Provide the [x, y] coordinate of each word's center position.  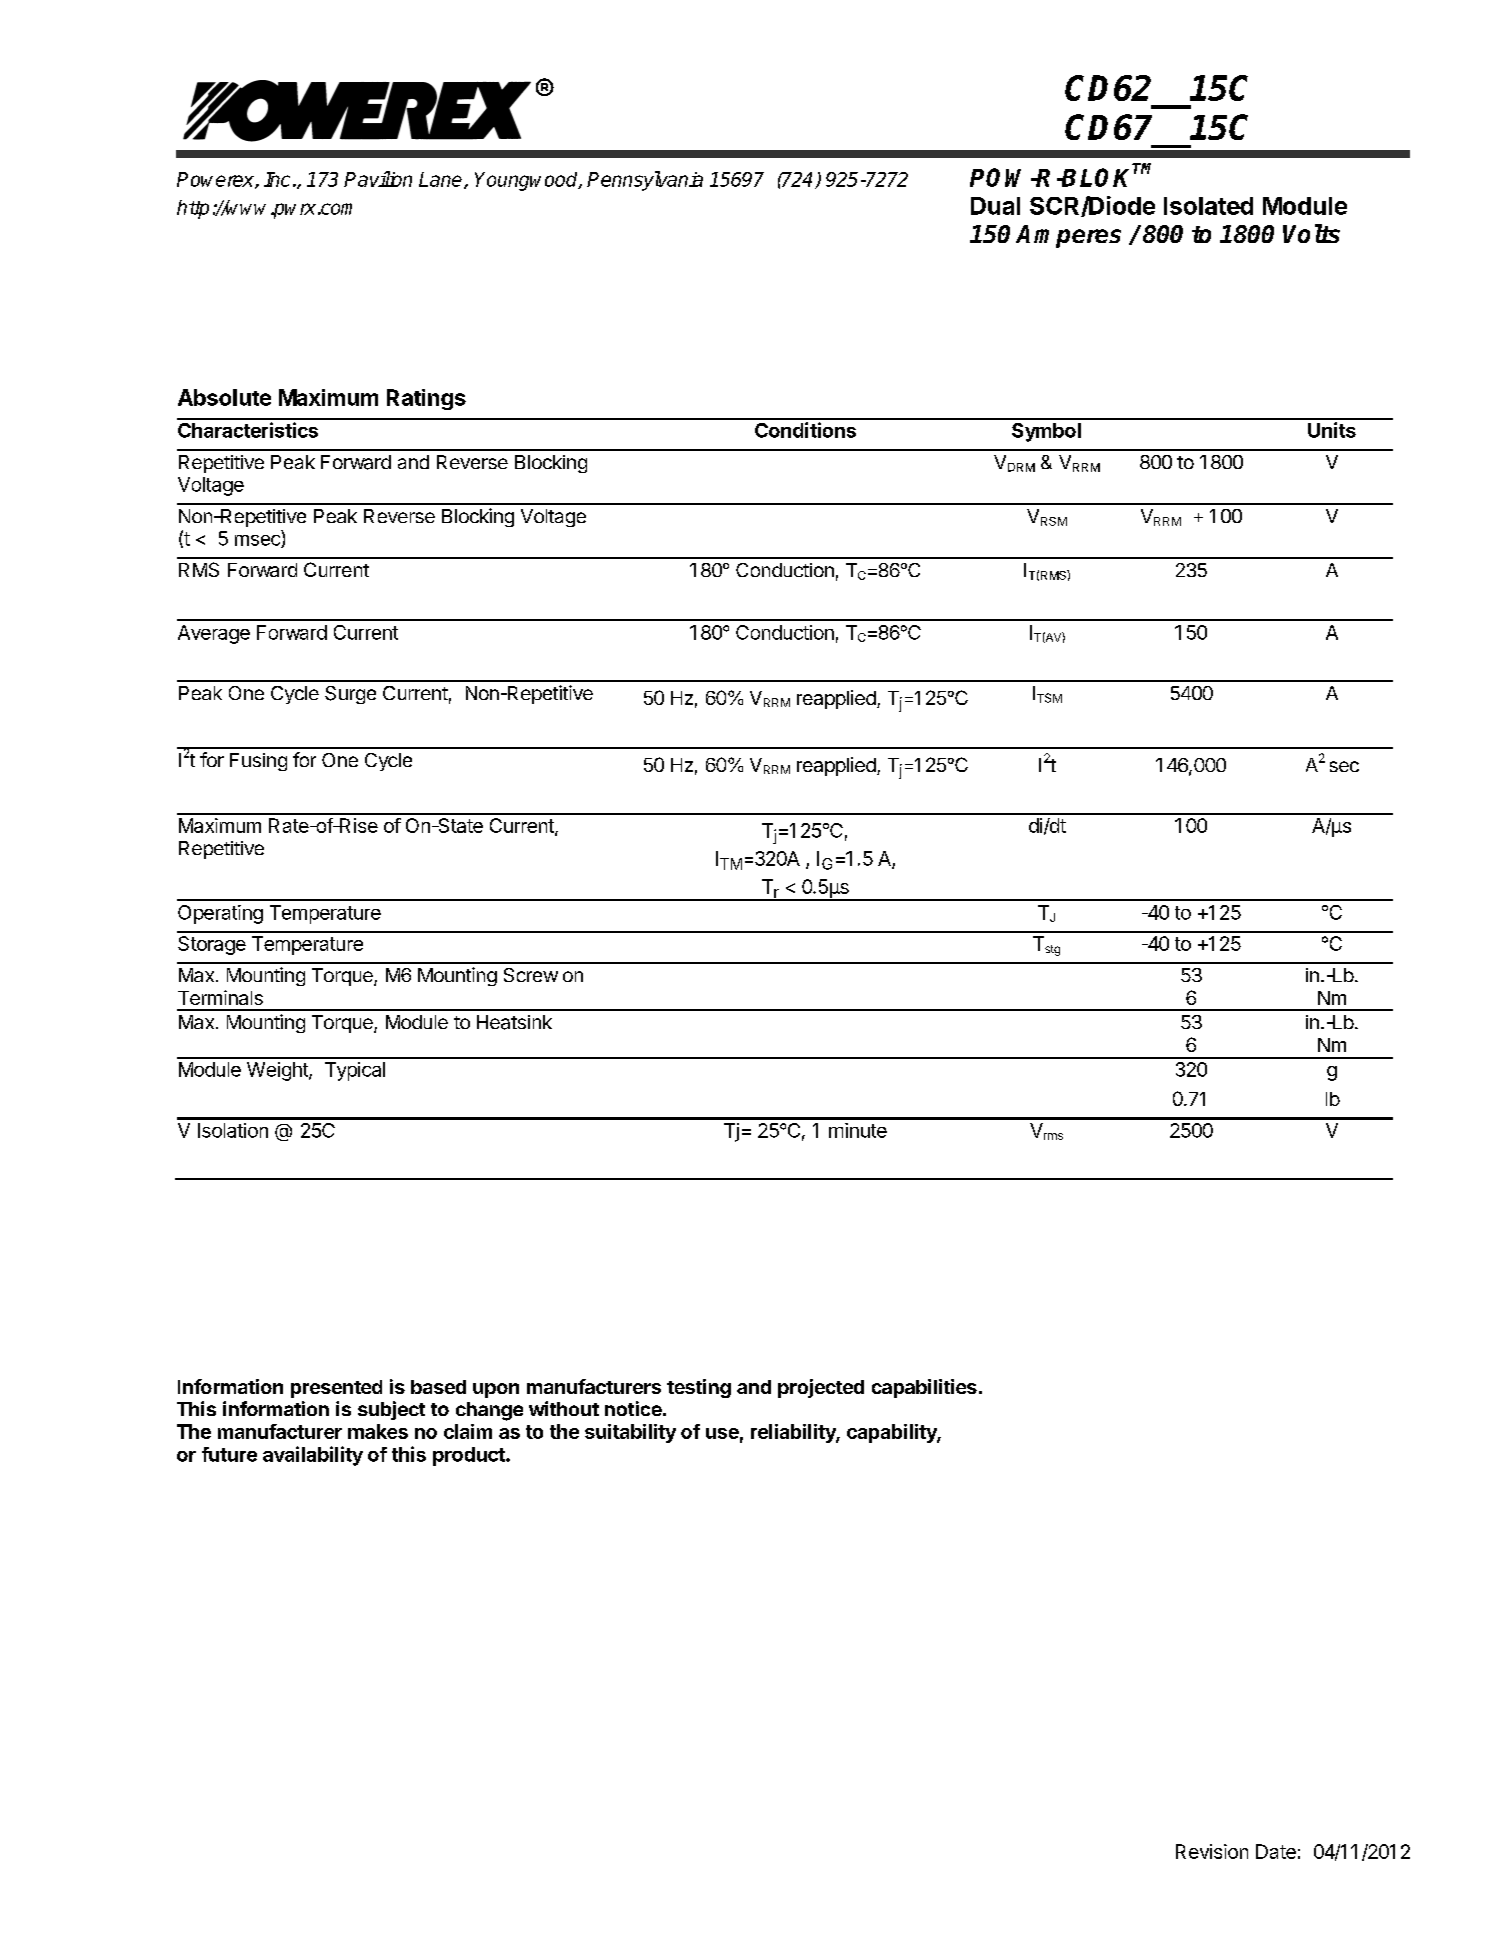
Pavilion [378, 179]
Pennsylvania [645, 181]
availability [313, 1456]
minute [858, 1130]
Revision [1212, 1851]
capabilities [924, 1388]
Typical [355, 1071]
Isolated [1208, 206]
